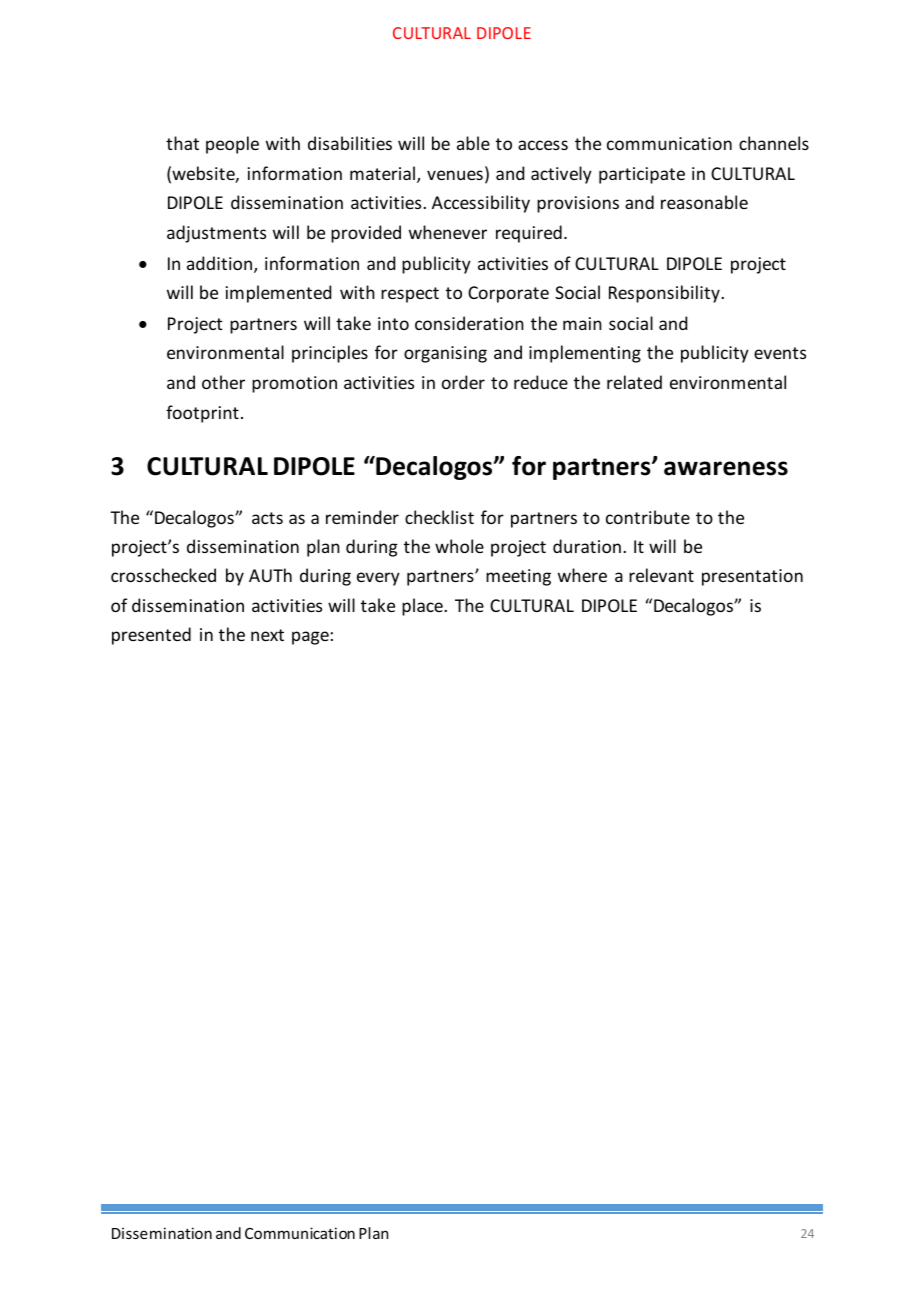 The image size is (924, 1308). I want to click on consideration, so click(469, 323).
